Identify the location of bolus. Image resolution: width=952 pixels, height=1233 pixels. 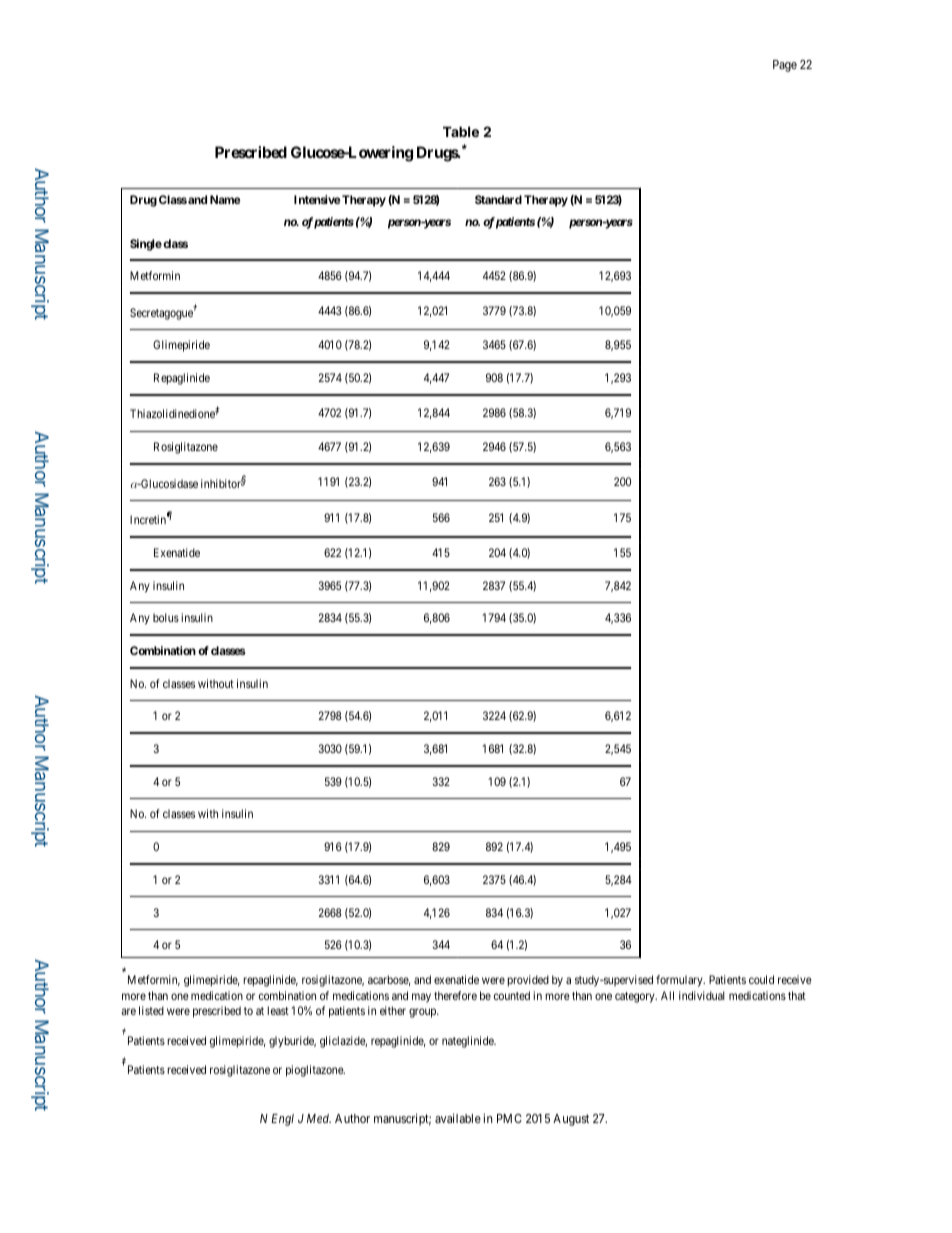
(166, 617).
